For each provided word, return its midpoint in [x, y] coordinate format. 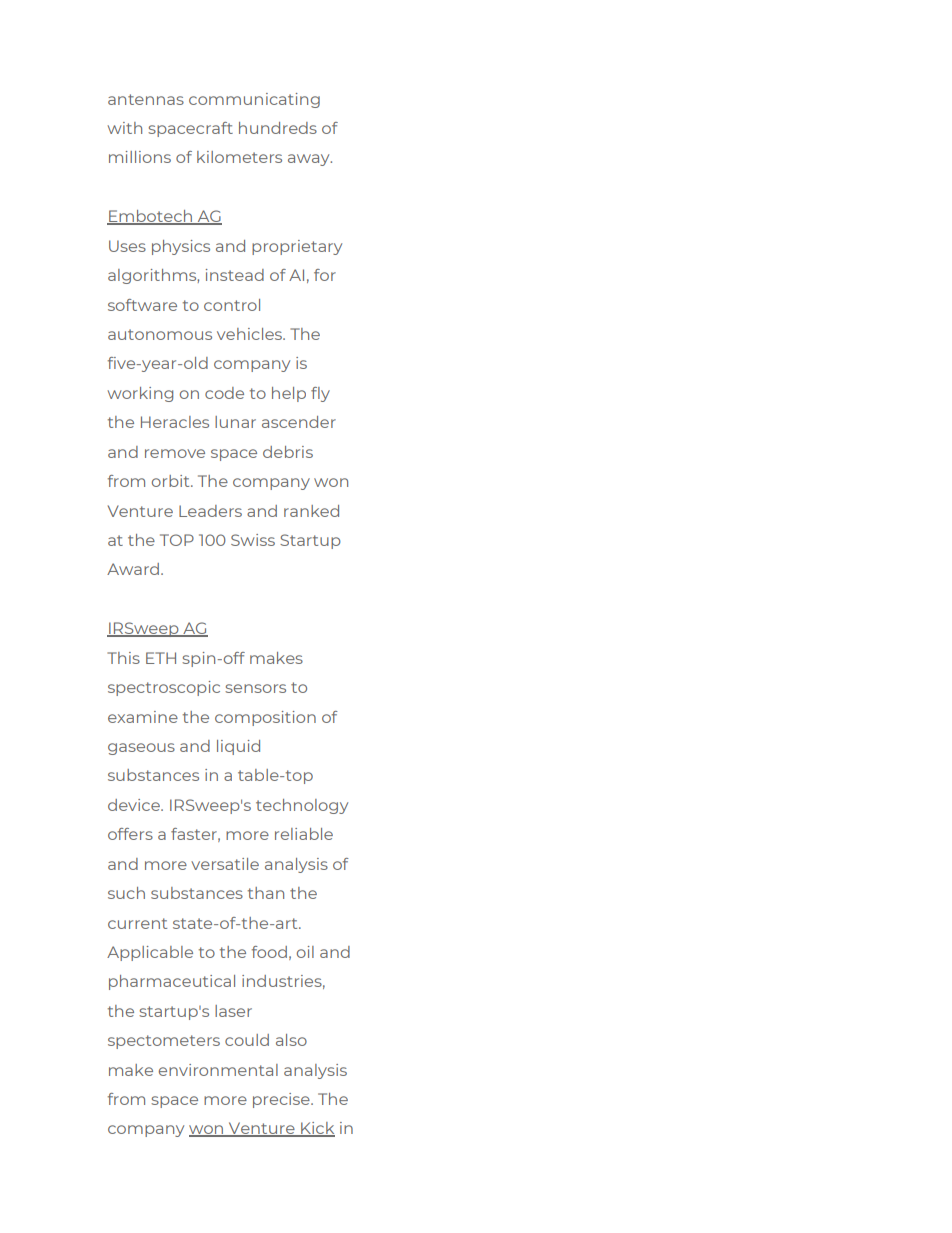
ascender [299, 422]
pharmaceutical [172, 982]
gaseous [141, 749]
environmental [218, 1070]
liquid [238, 747]
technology [302, 806]
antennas [146, 99]
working [140, 394]
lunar [235, 422]
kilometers [239, 157]
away [310, 160]
